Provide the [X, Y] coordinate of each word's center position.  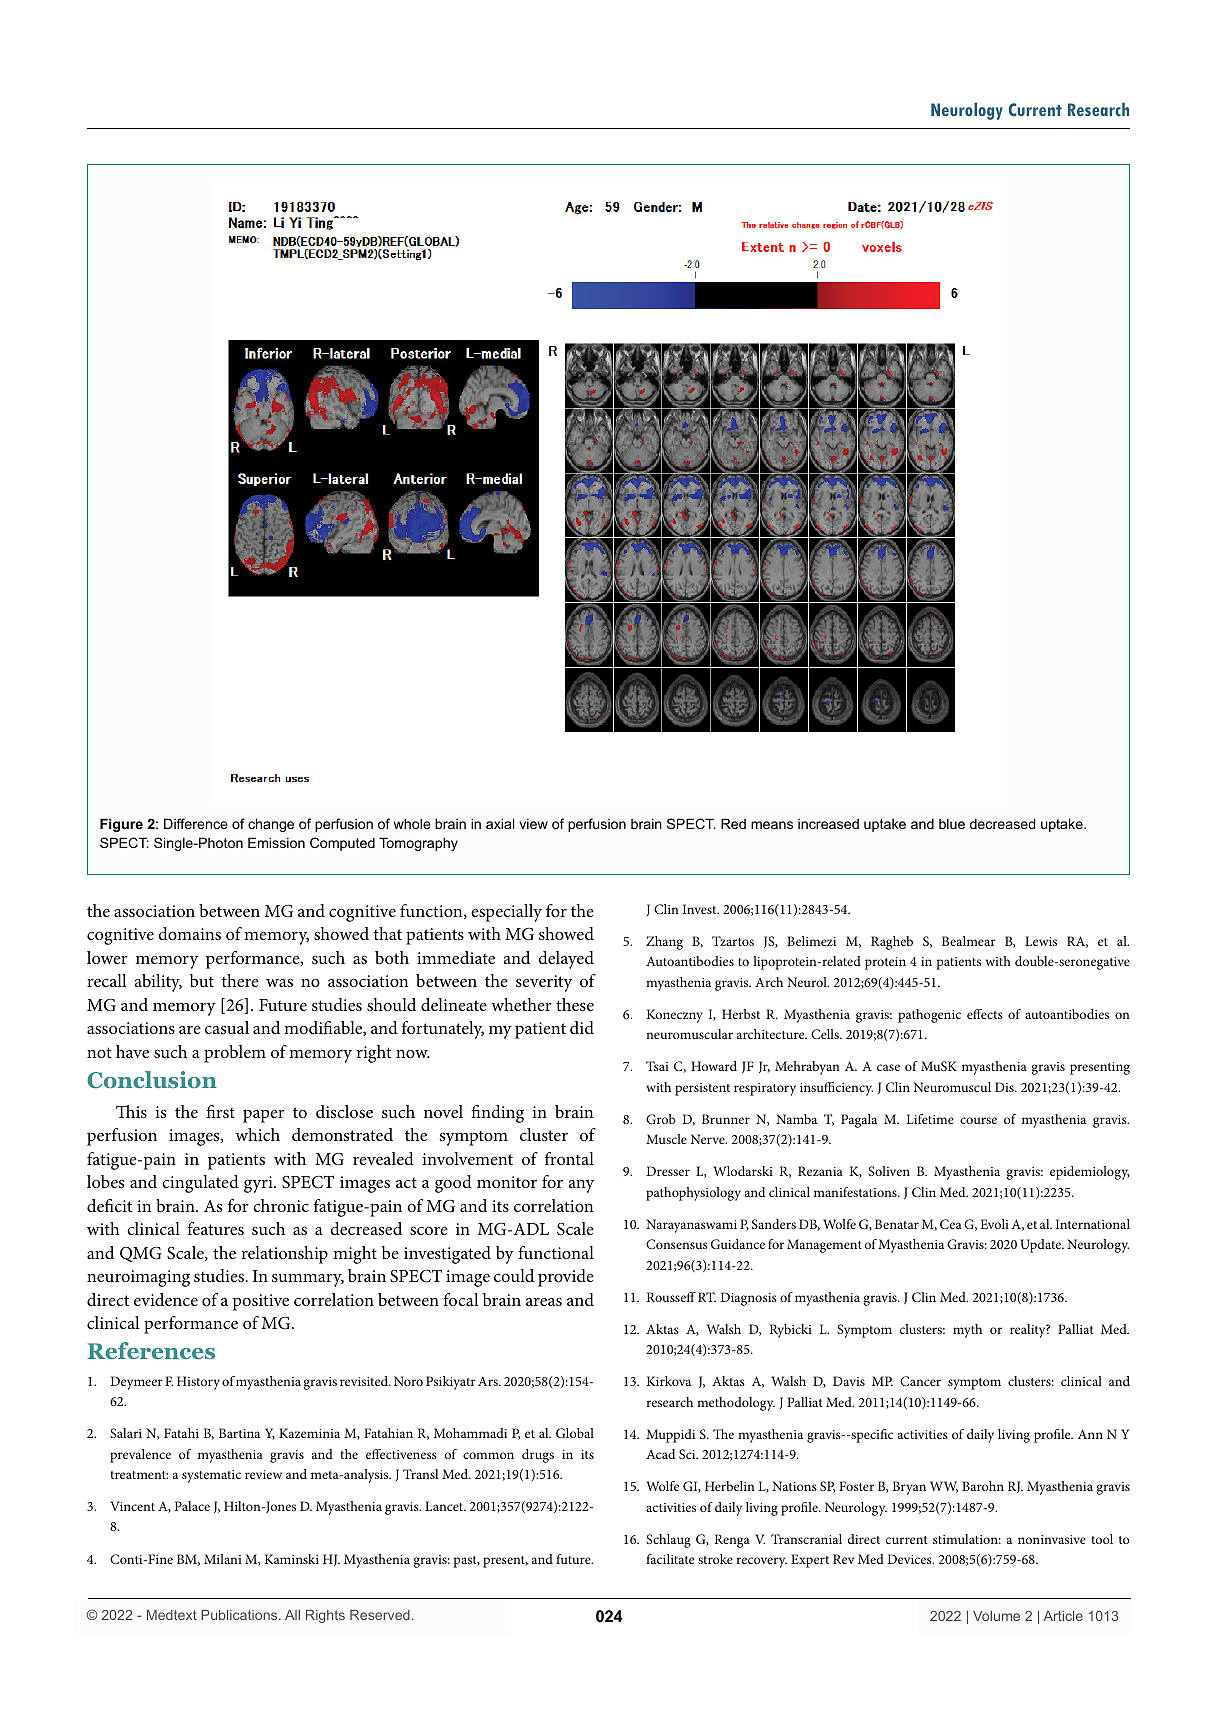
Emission [276, 842]
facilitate [670, 1559]
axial [500, 823]
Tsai [657, 1066]
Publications [240, 1615]
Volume [996, 1616]
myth [967, 1331]
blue [952, 823]
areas [544, 1301]
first [220, 1111]
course [978, 1120]
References [151, 1350]
